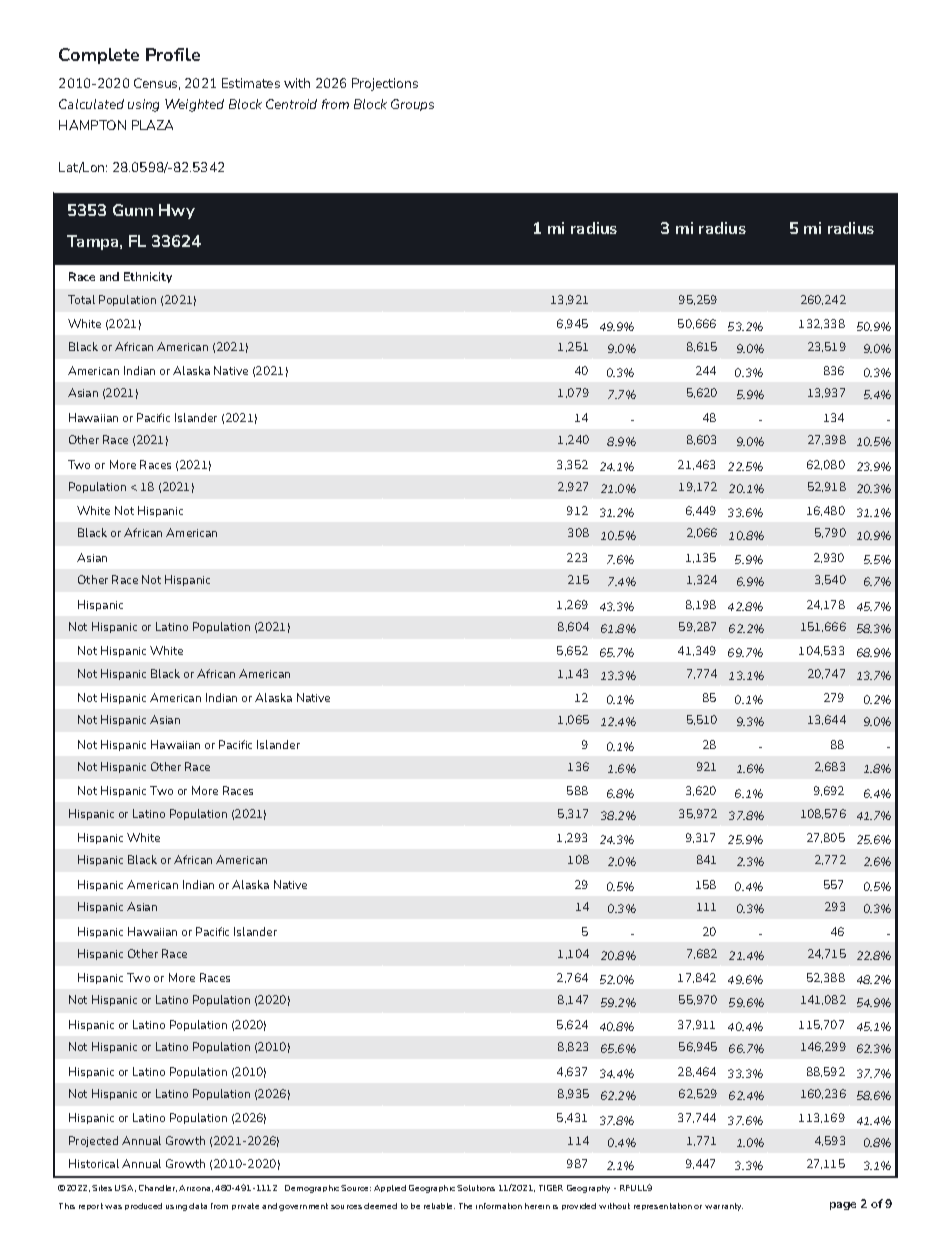 The height and width of the screenshot is (1233, 952). I want to click on warranty, so click(724, 1207).
